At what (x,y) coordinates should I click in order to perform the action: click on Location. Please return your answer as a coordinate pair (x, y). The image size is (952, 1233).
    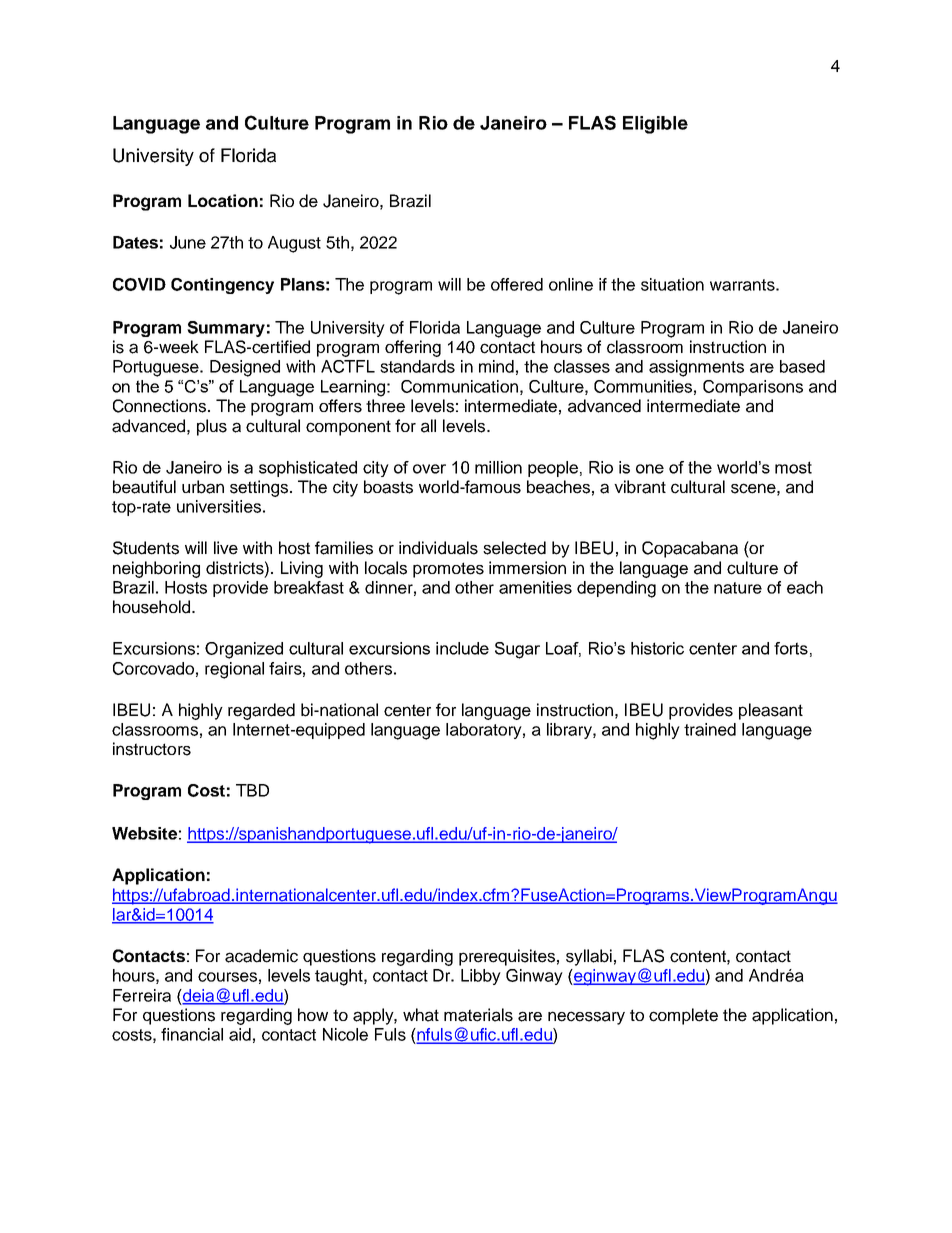
    Looking at the image, I should click on (223, 200).
